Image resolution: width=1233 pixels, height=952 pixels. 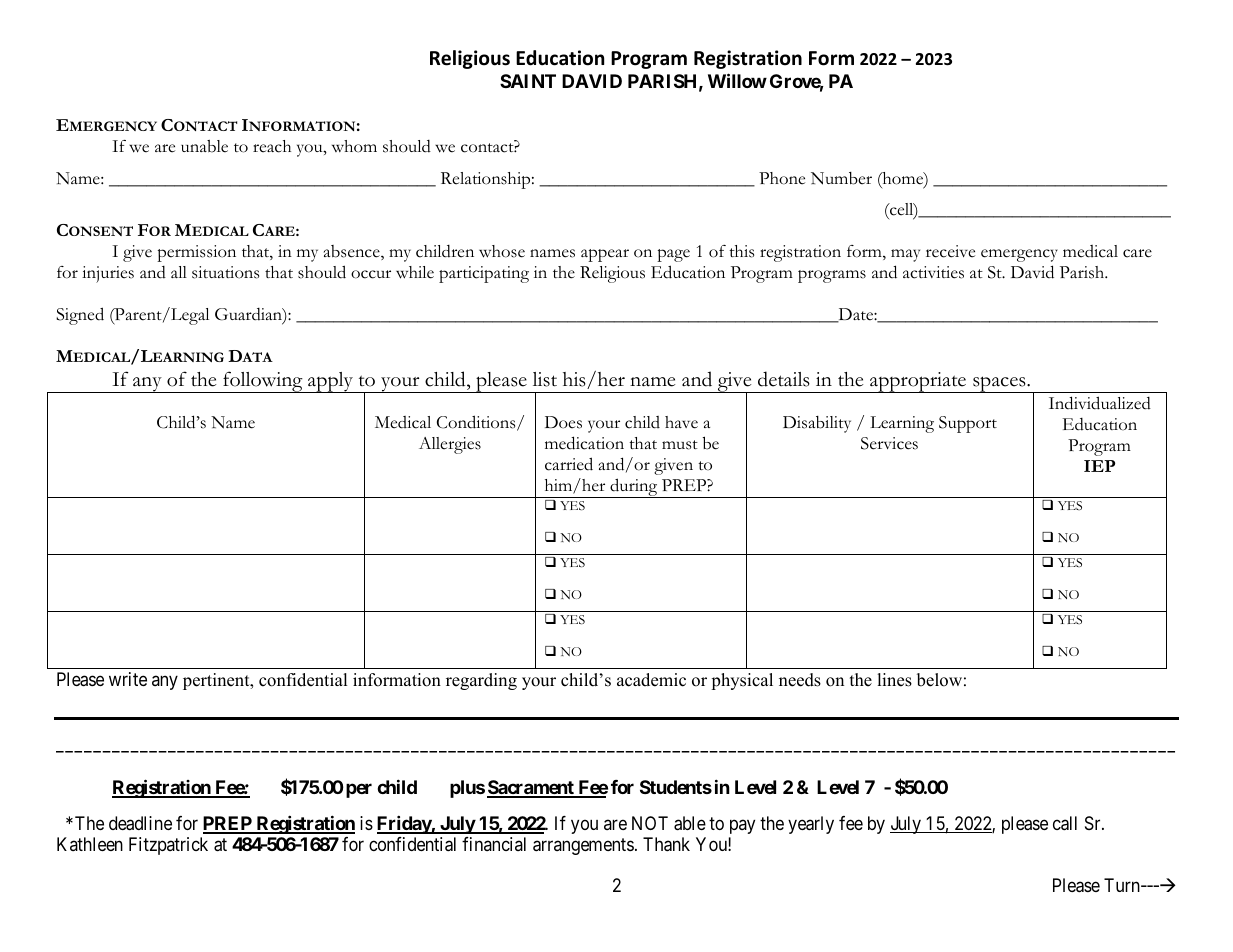 What do you see at coordinates (168, 846) in the screenshot?
I see `Fitzpatrick` at bounding box center [168, 846].
